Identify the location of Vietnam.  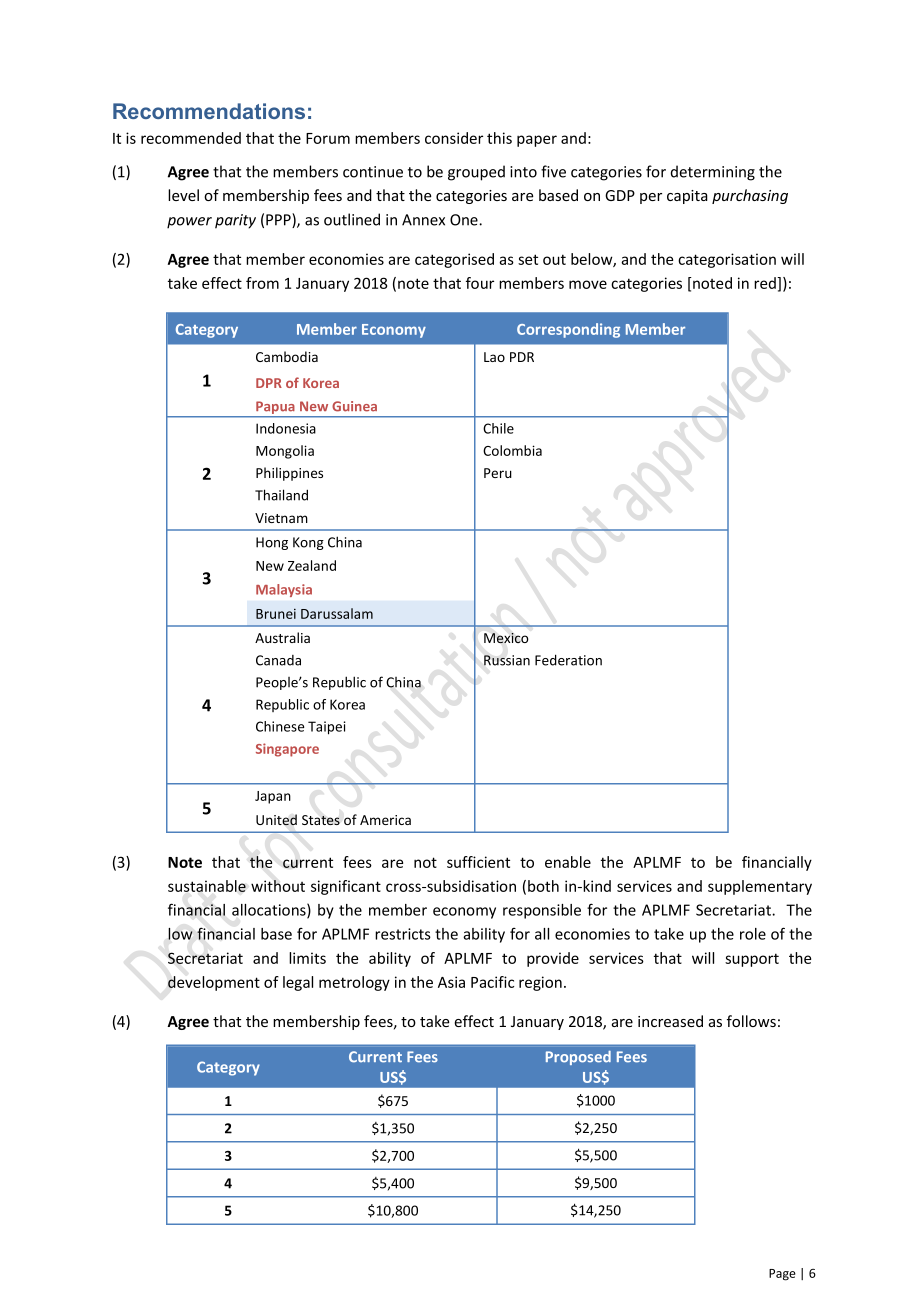
(281, 518).
